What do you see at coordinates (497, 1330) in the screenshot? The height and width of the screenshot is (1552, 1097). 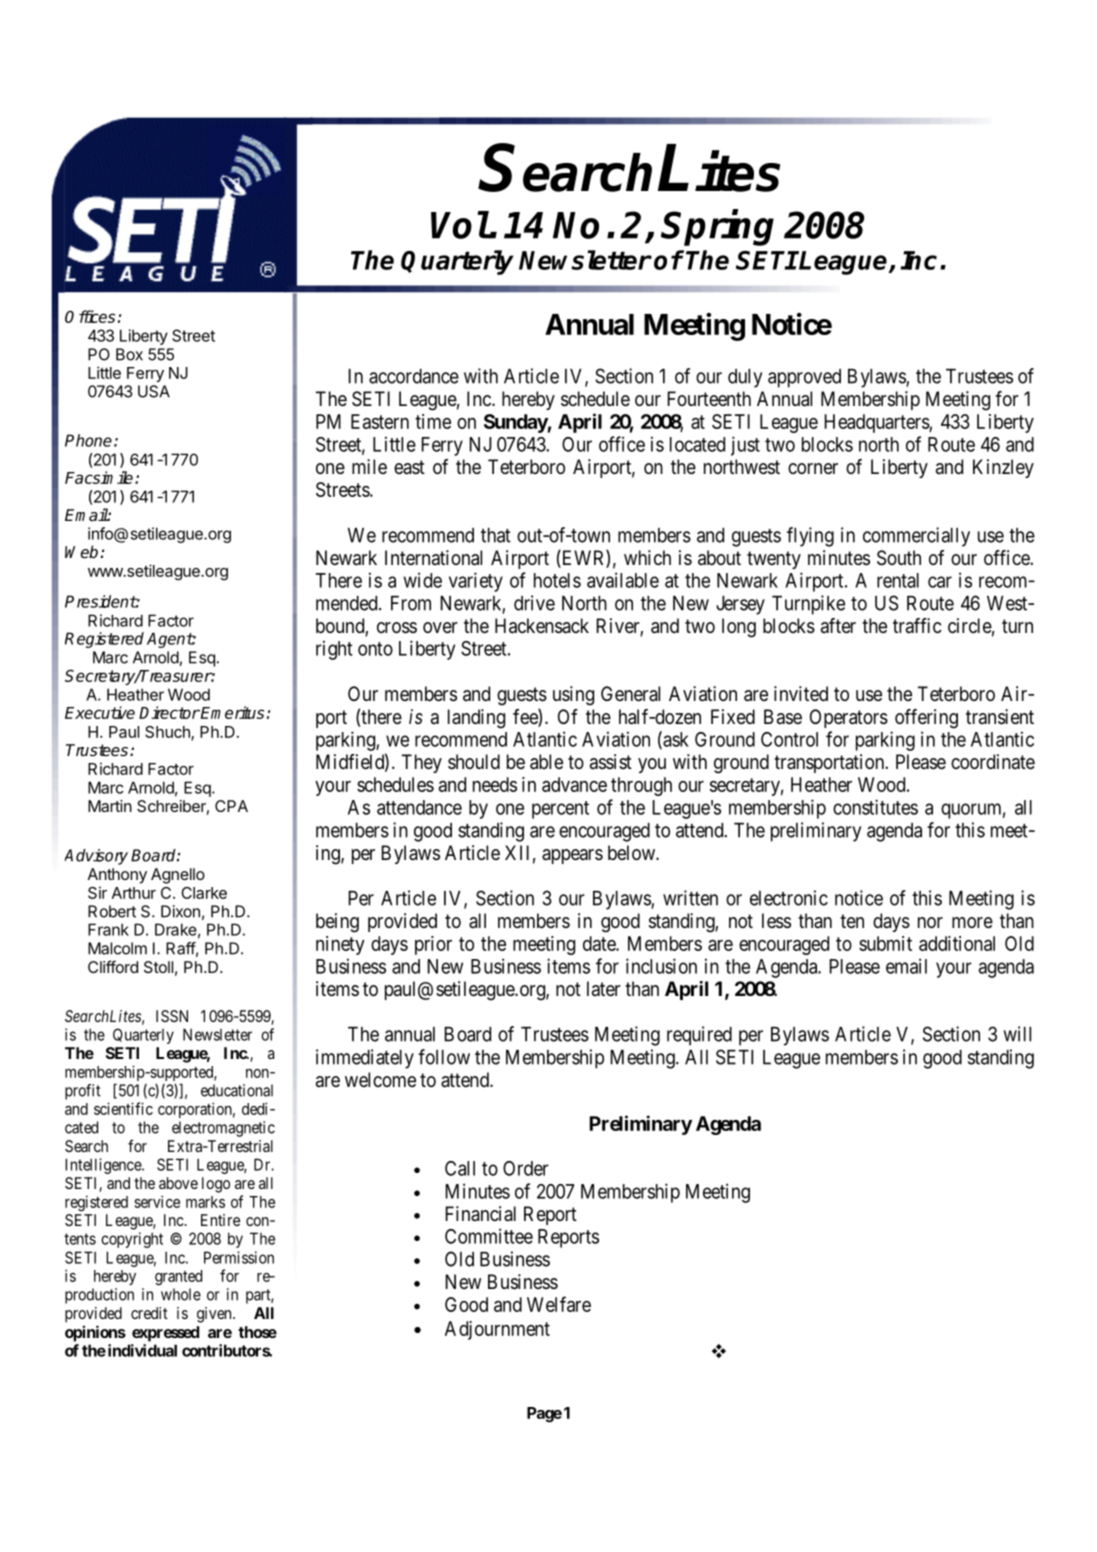 I see `Adjournment` at bounding box center [497, 1330].
